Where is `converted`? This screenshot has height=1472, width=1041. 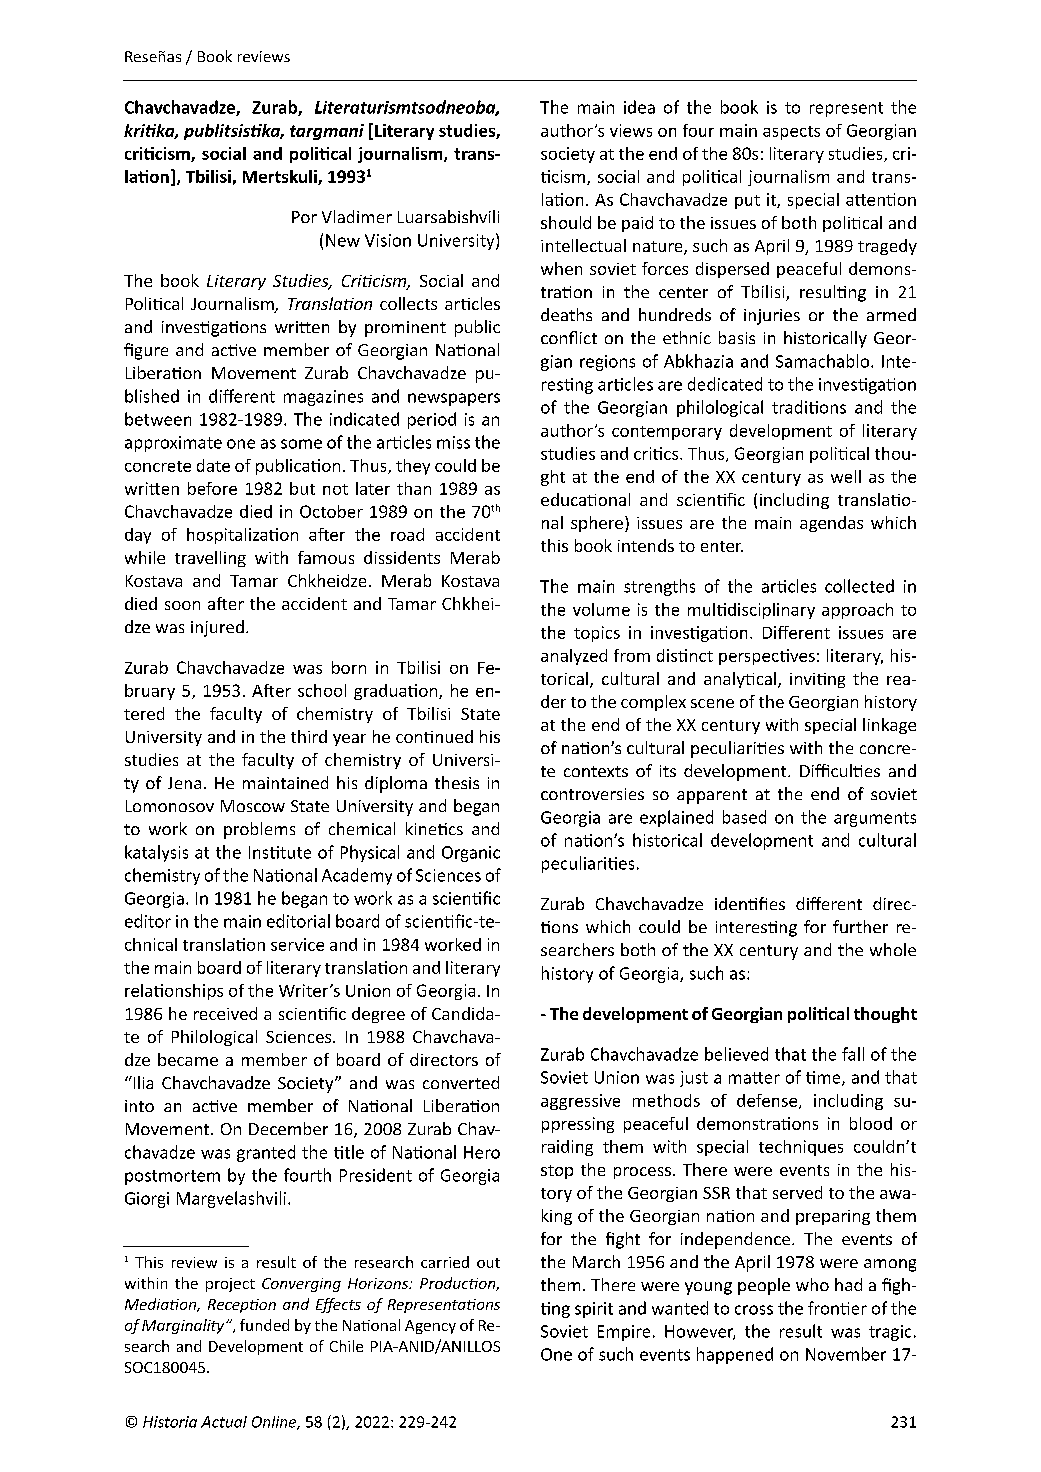 converted is located at coordinates (461, 1082).
